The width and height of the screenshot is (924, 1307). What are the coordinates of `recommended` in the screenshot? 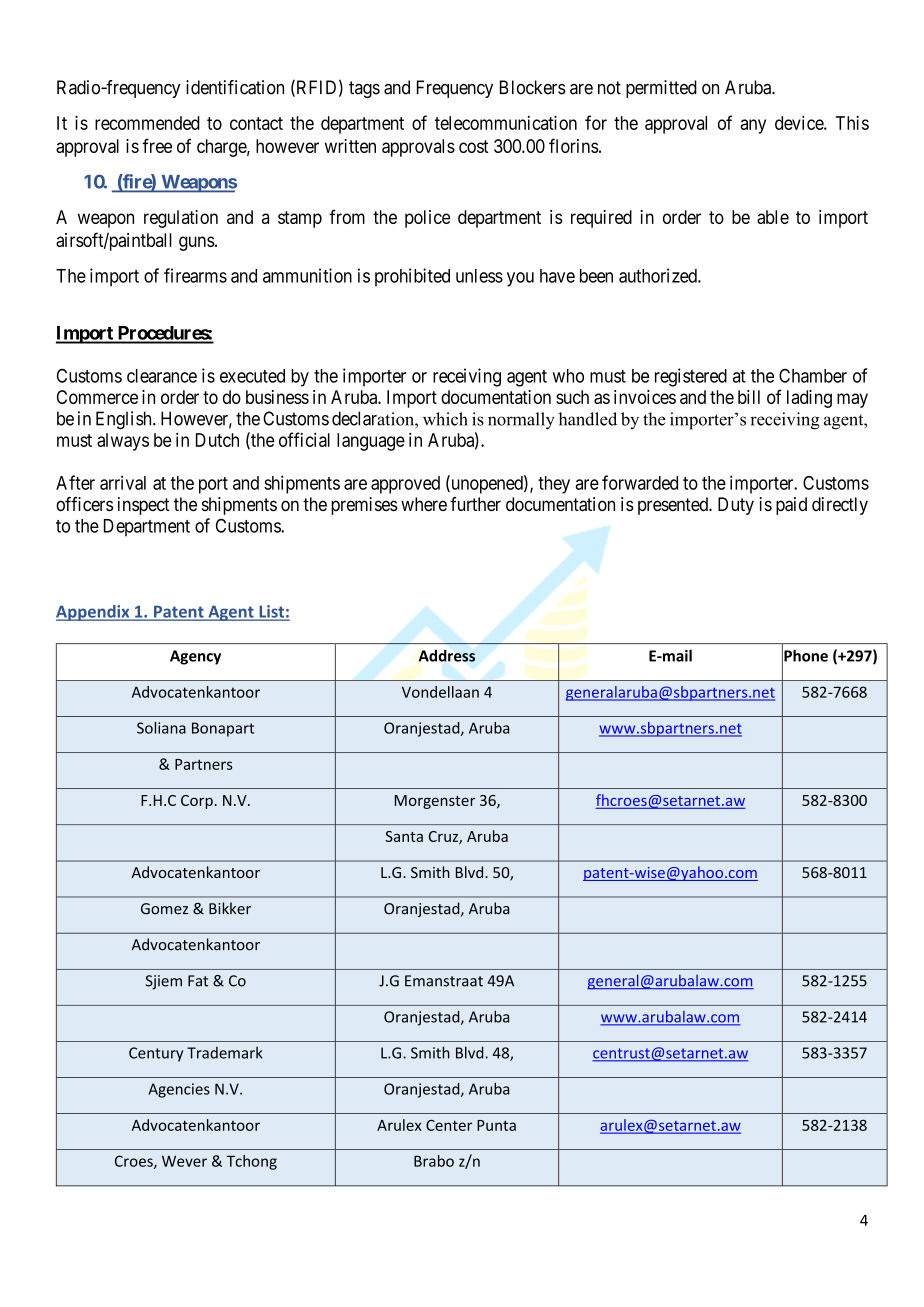 It's located at (147, 123).
